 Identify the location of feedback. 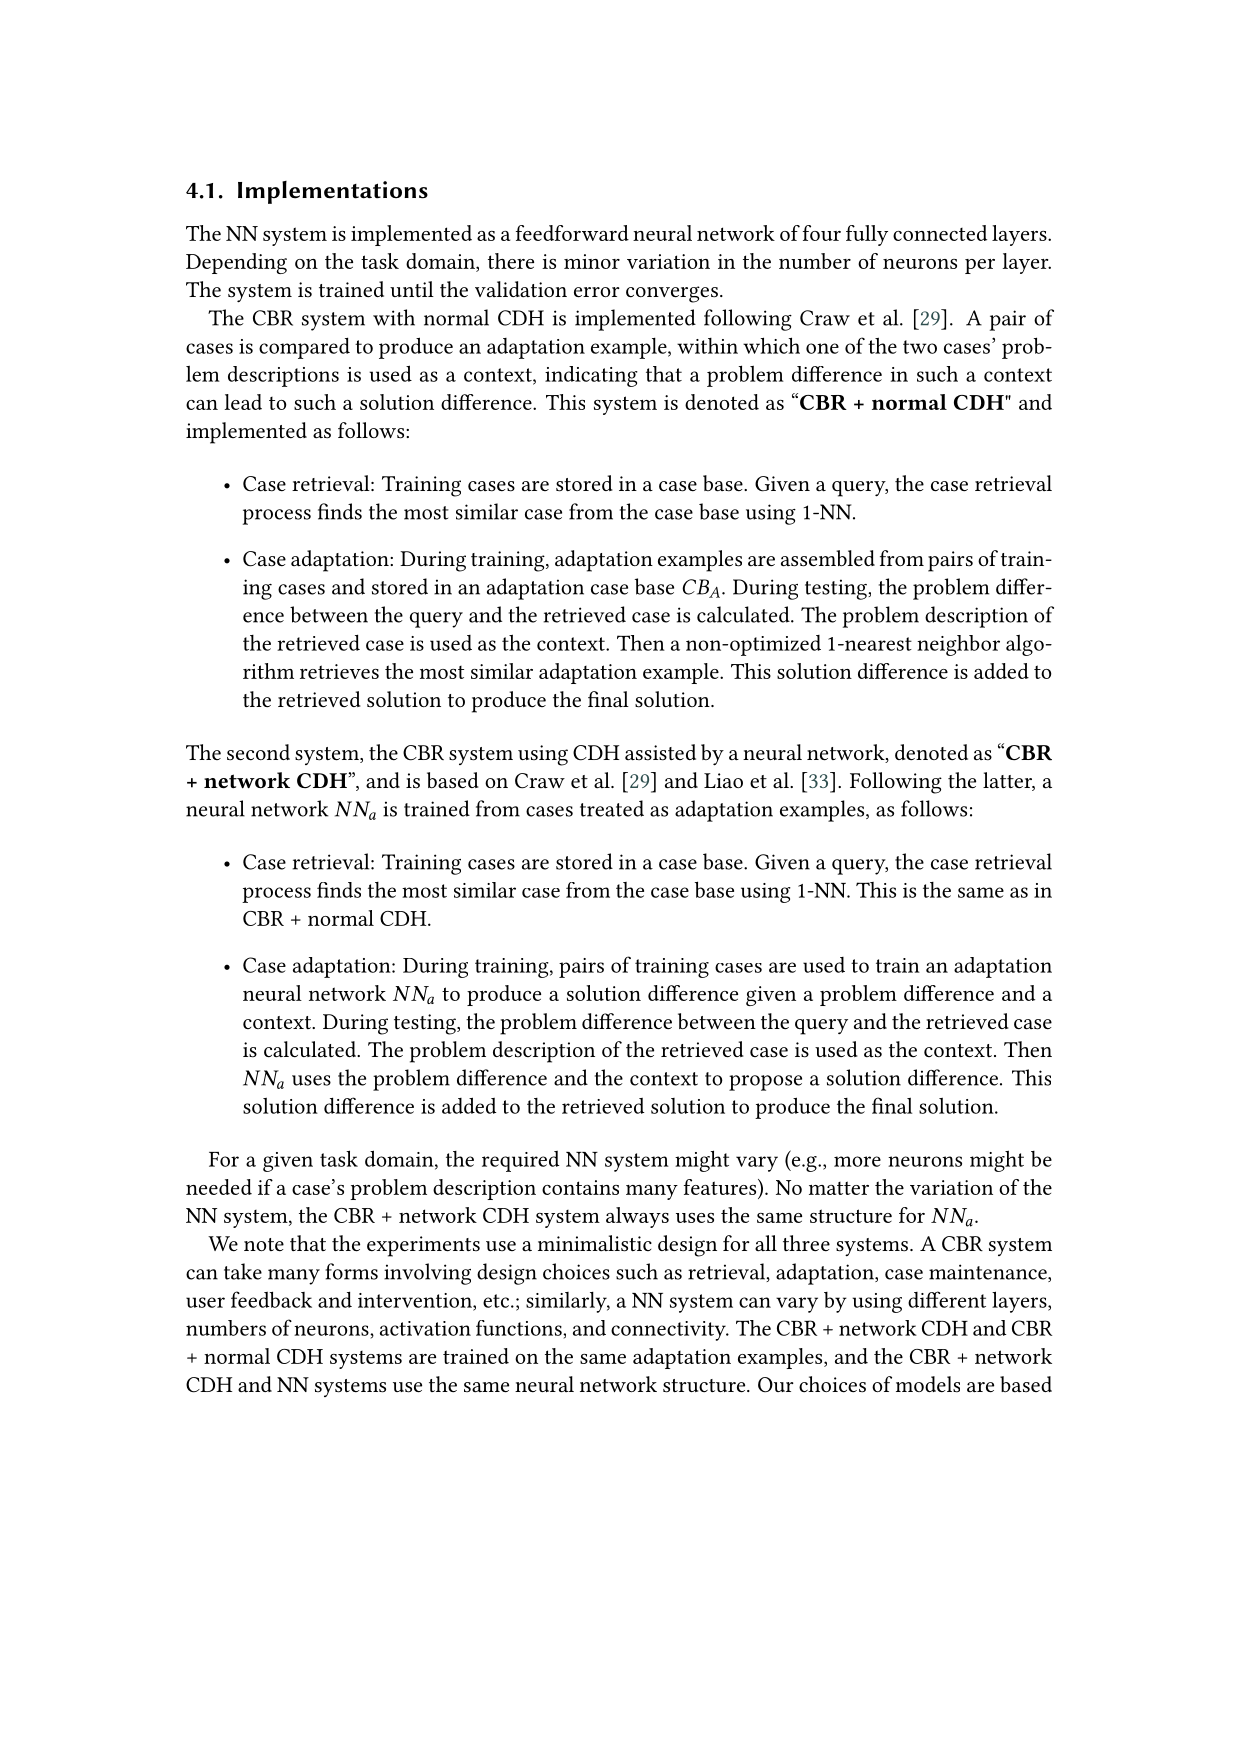
(271, 1299).
